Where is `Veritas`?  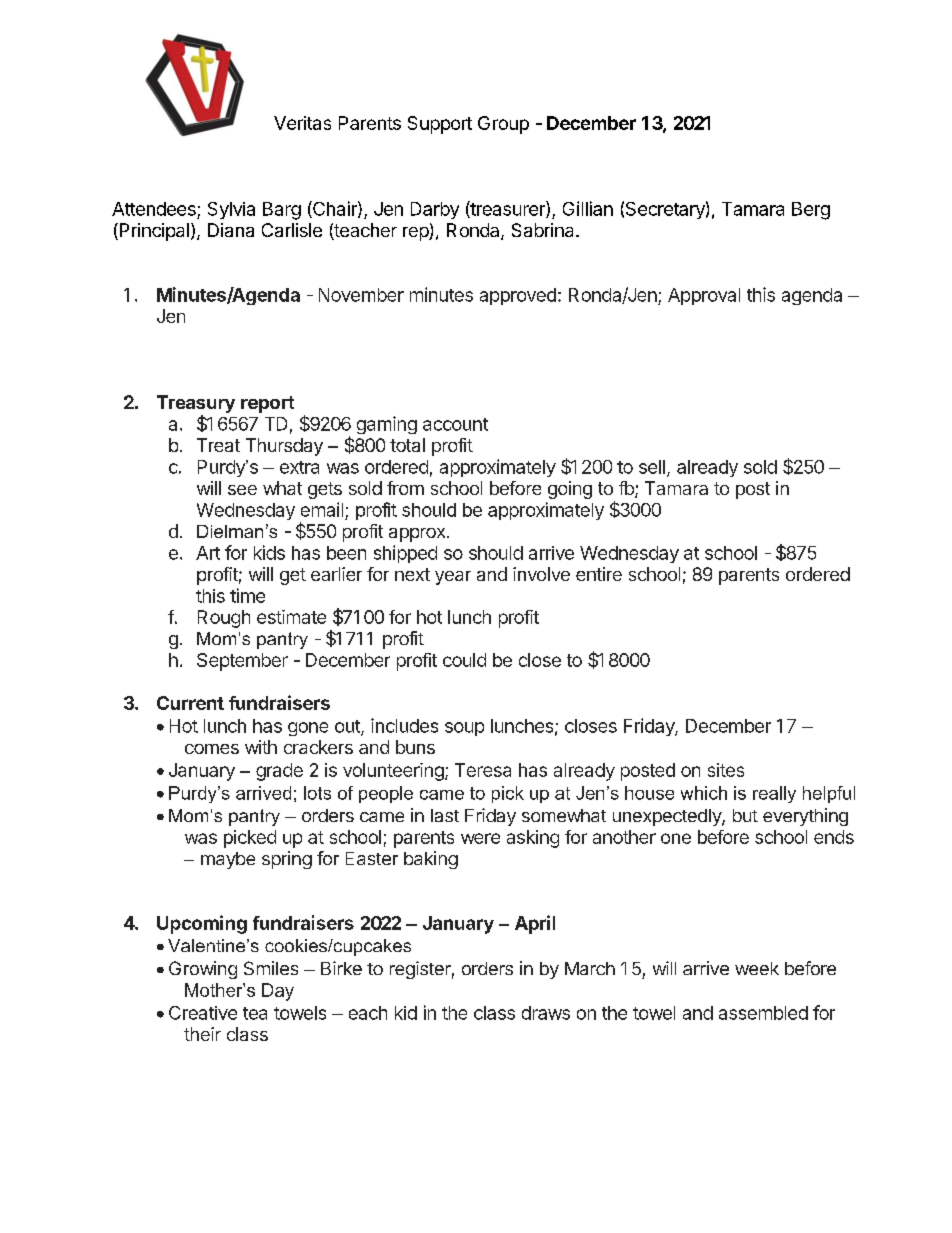
Veritas is located at coordinates (302, 123).
